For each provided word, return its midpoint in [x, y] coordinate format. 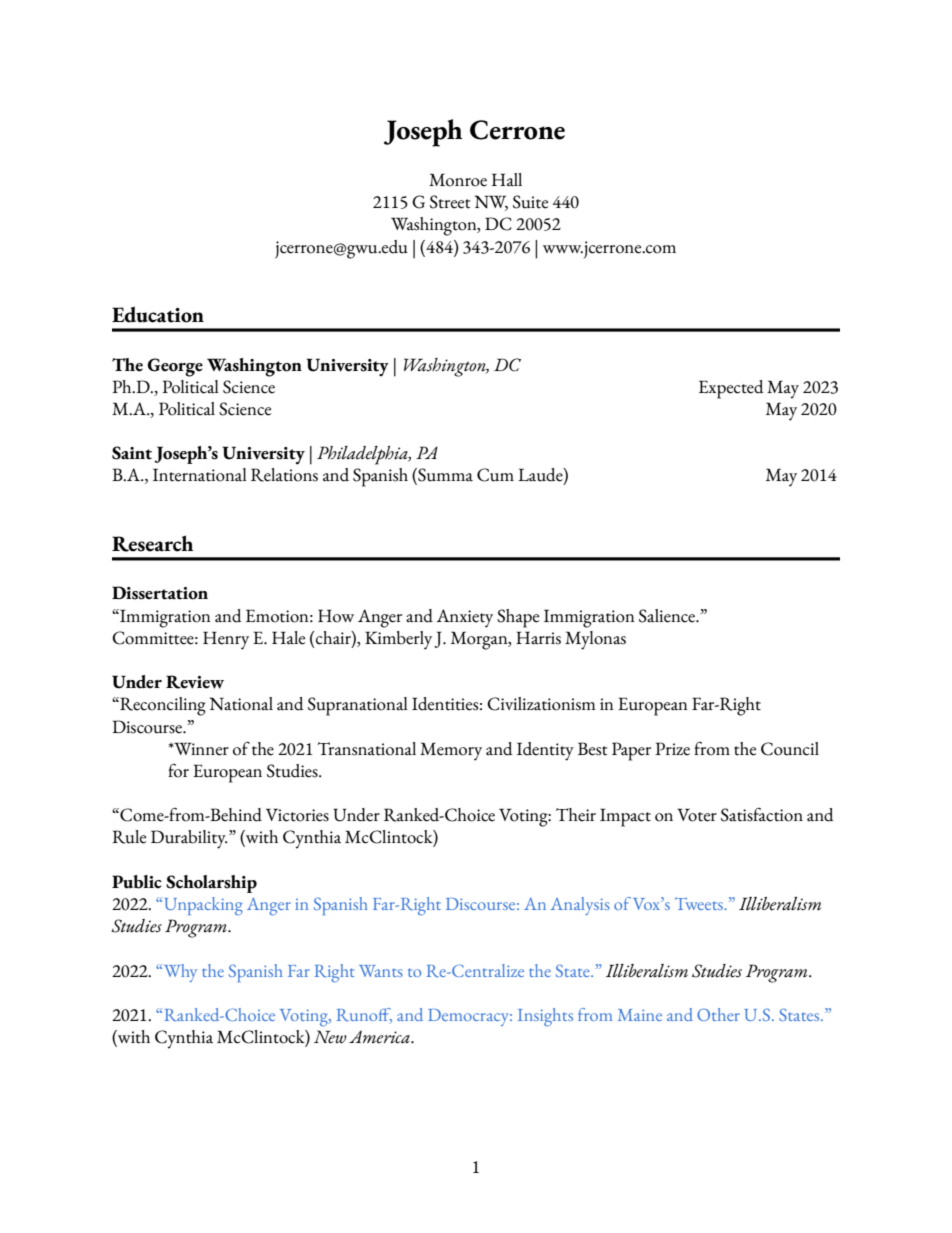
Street [450, 202]
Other [718, 1014]
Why [179, 973]
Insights [545, 1017]
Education [158, 314]
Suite [530, 202]
